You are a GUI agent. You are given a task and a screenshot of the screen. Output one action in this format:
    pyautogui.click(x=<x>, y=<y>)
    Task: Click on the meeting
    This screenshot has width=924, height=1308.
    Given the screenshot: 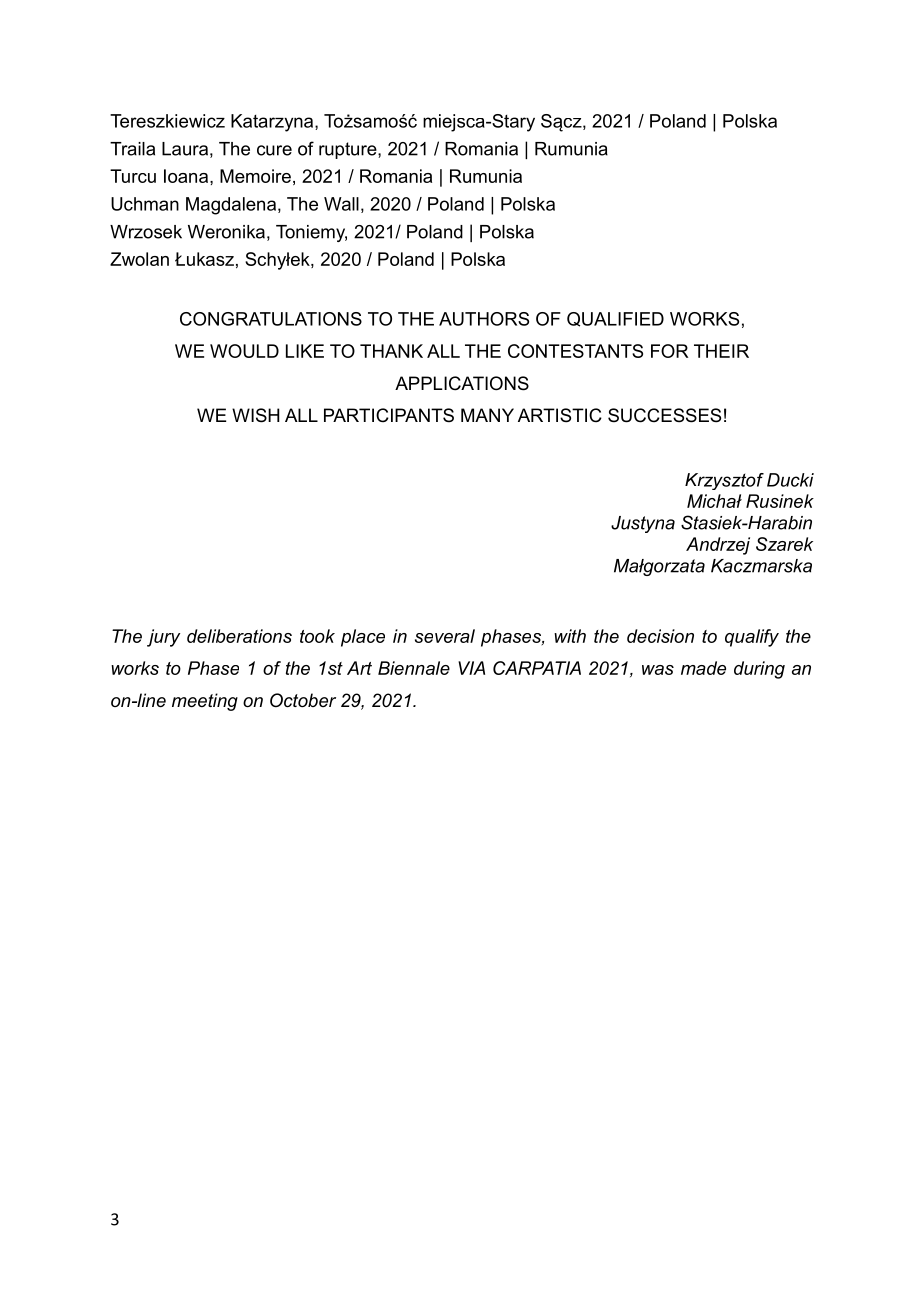 What is the action you would take?
    pyautogui.click(x=205, y=702)
